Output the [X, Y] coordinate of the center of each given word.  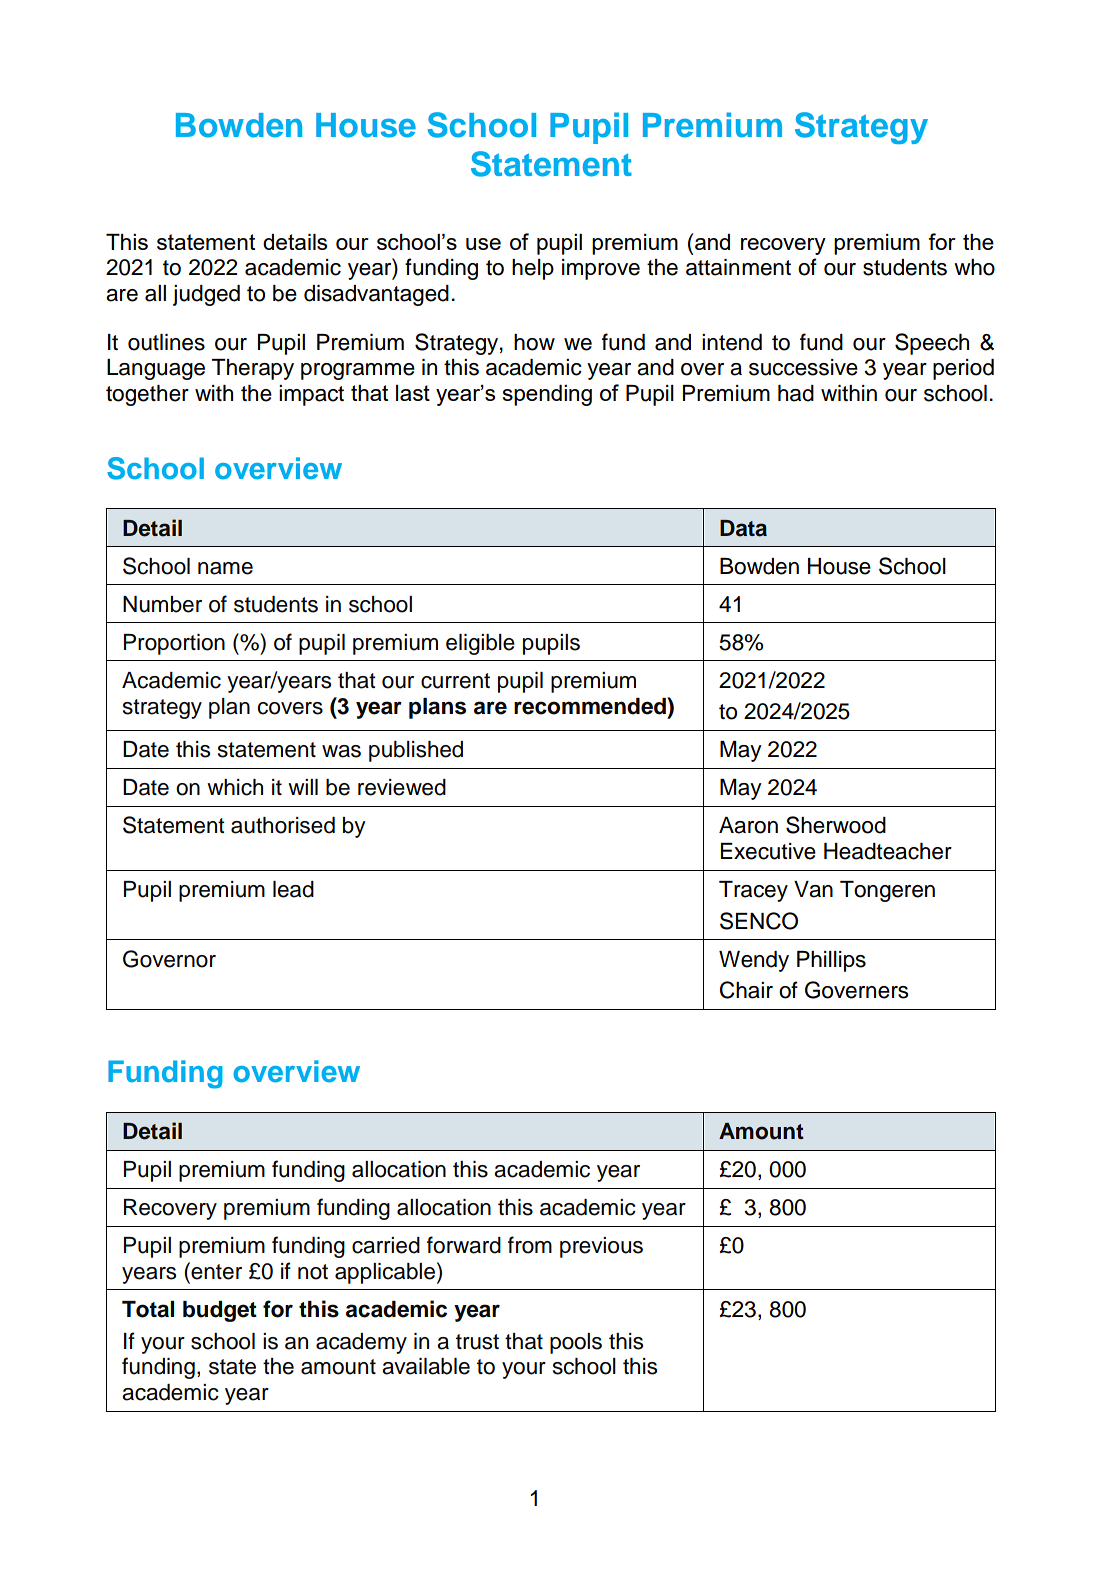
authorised [283, 825]
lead [293, 889]
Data [743, 528]
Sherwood [836, 825]
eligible [480, 644]
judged [206, 295]
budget [220, 1311]
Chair [746, 990]
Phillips [831, 961]
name [225, 568]
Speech [932, 344]
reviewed [402, 787]
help [533, 269]
